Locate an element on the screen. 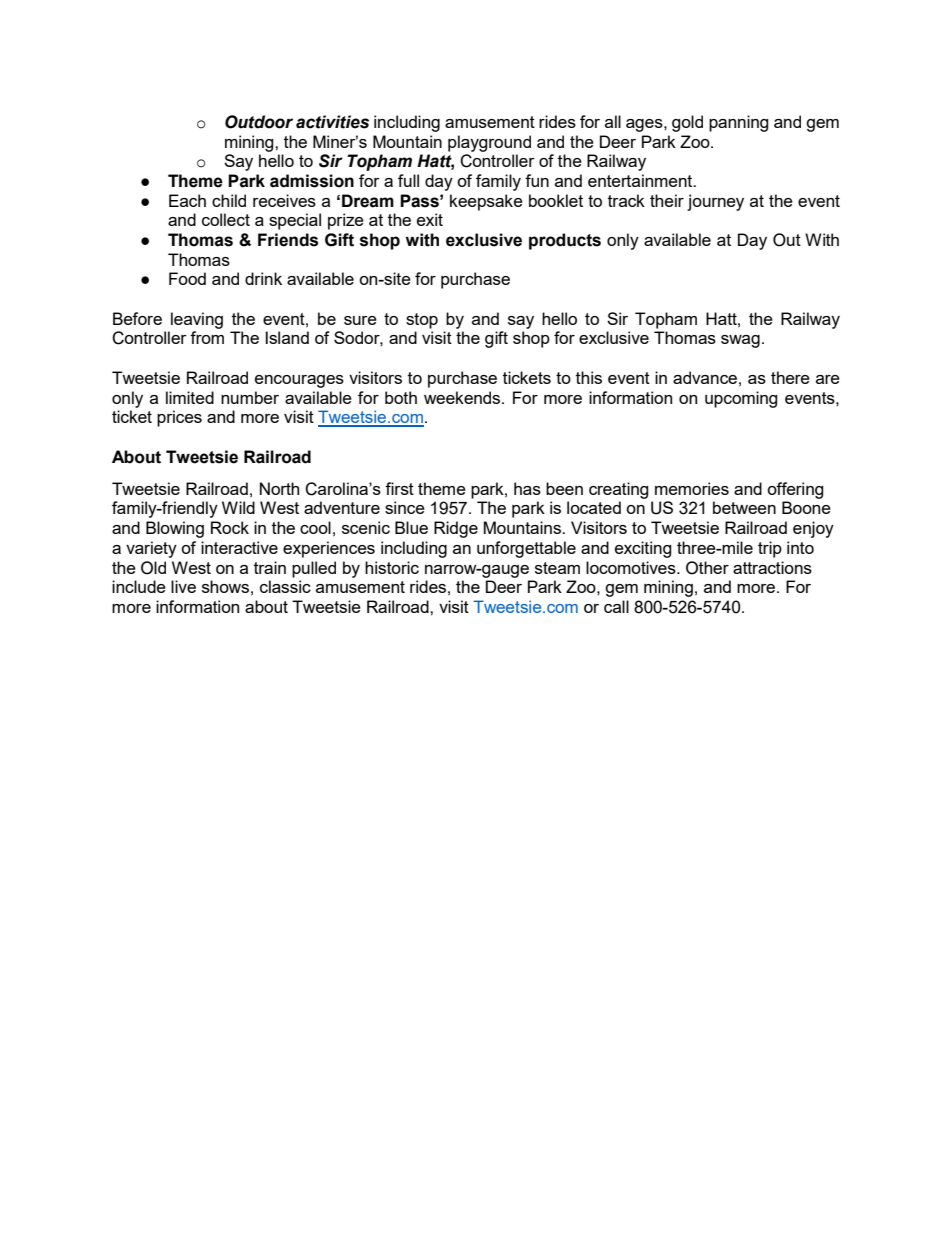 This screenshot has height=1233, width=952. Outdoor is located at coordinates (259, 122).
